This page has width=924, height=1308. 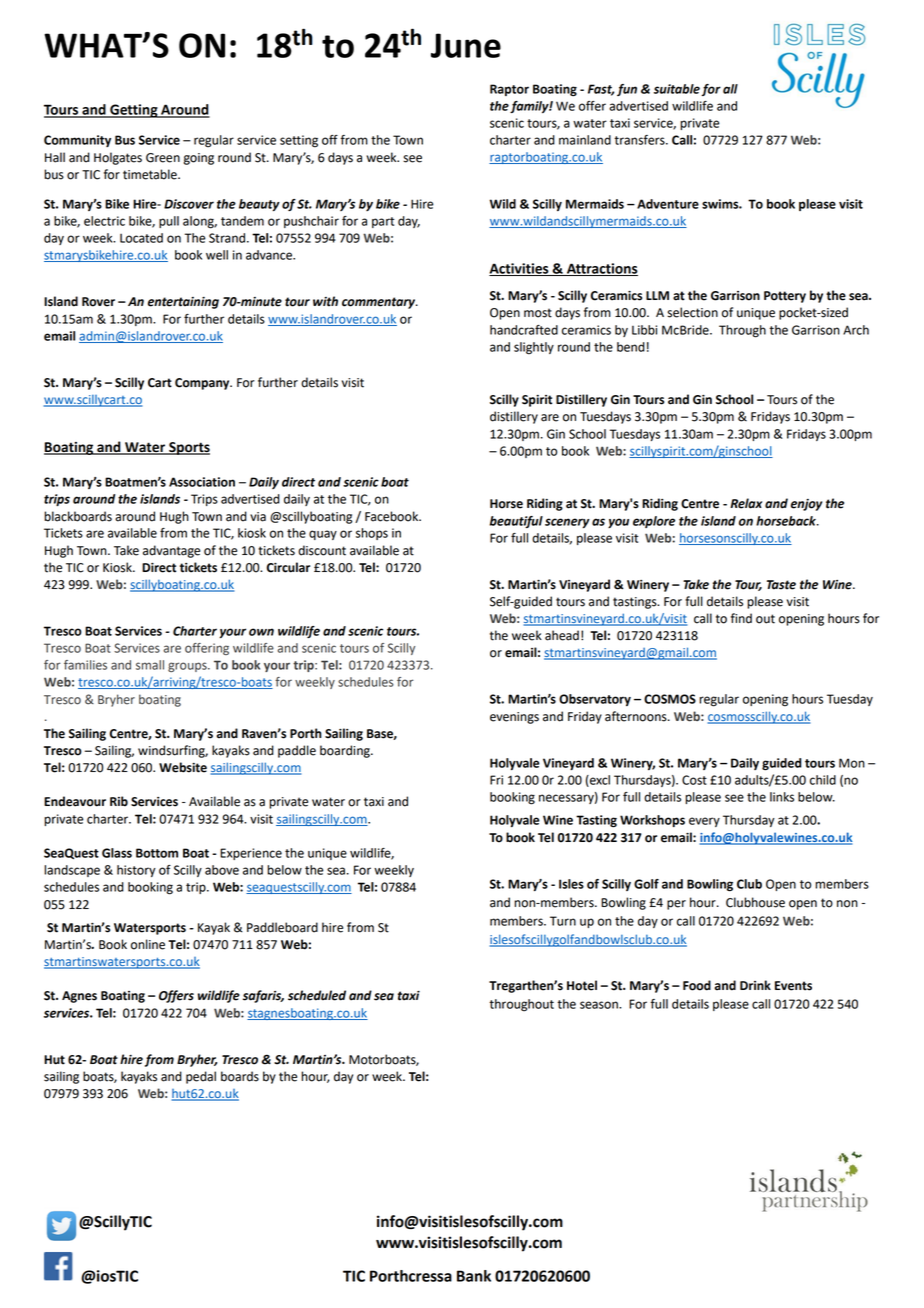 What do you see at coordinates (474, 1276) in the page?
I see `Bank` at bounding box center [474, 1276].
